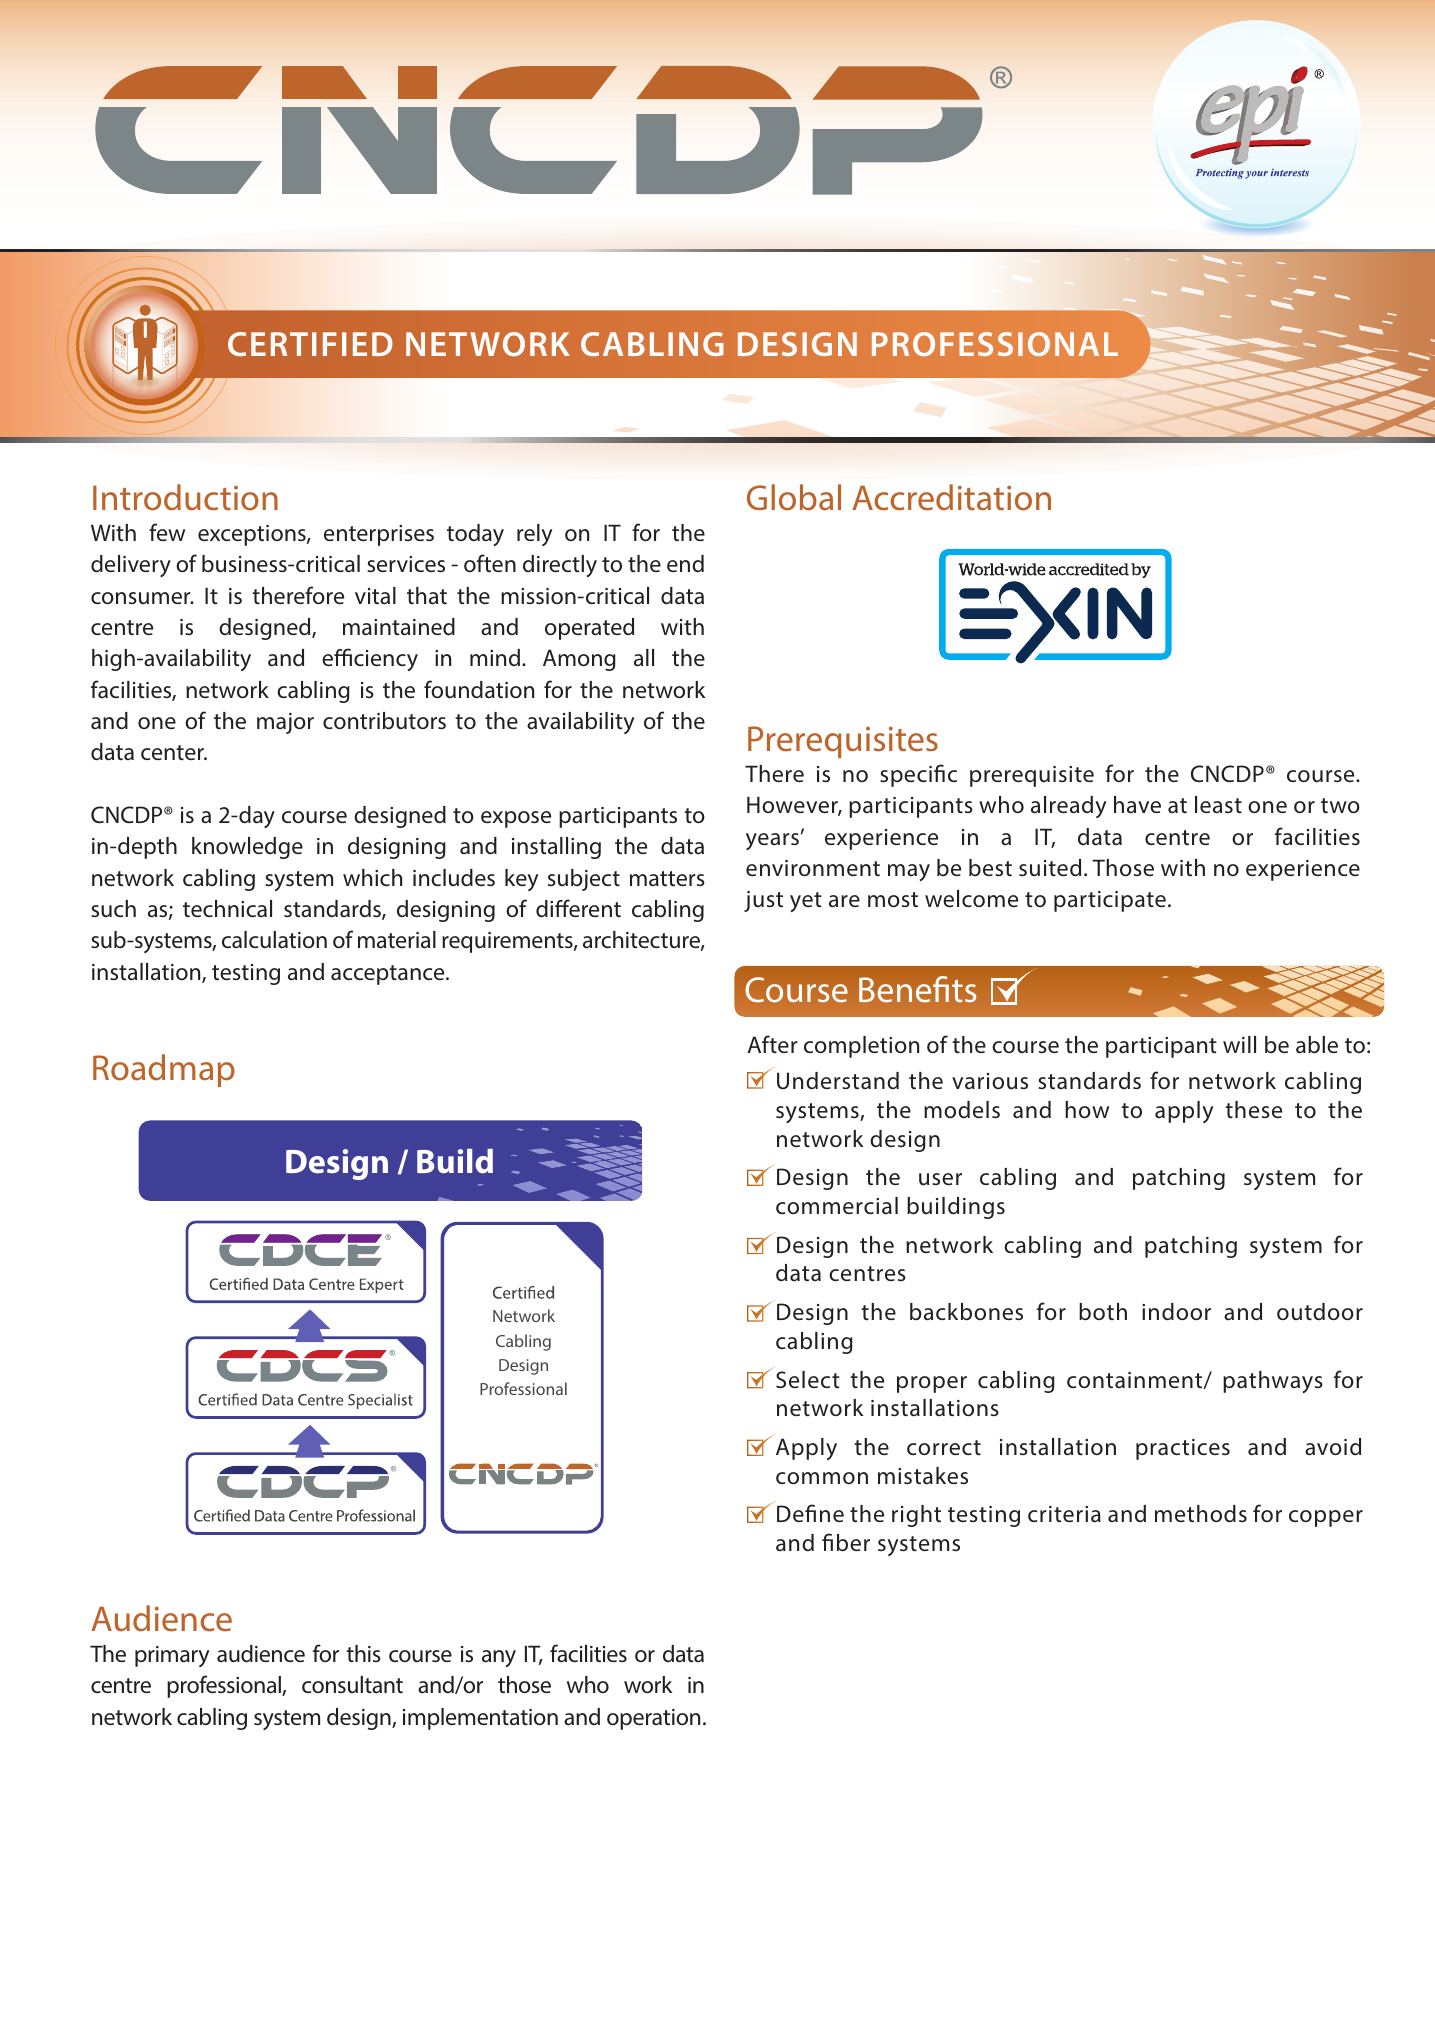 Image resolution: width=1435 pixels, height=2029 pixels. What do you see at coordinates (1201, 1514) in the page?
I see `methods` at bounding box center [1201, 1514].
